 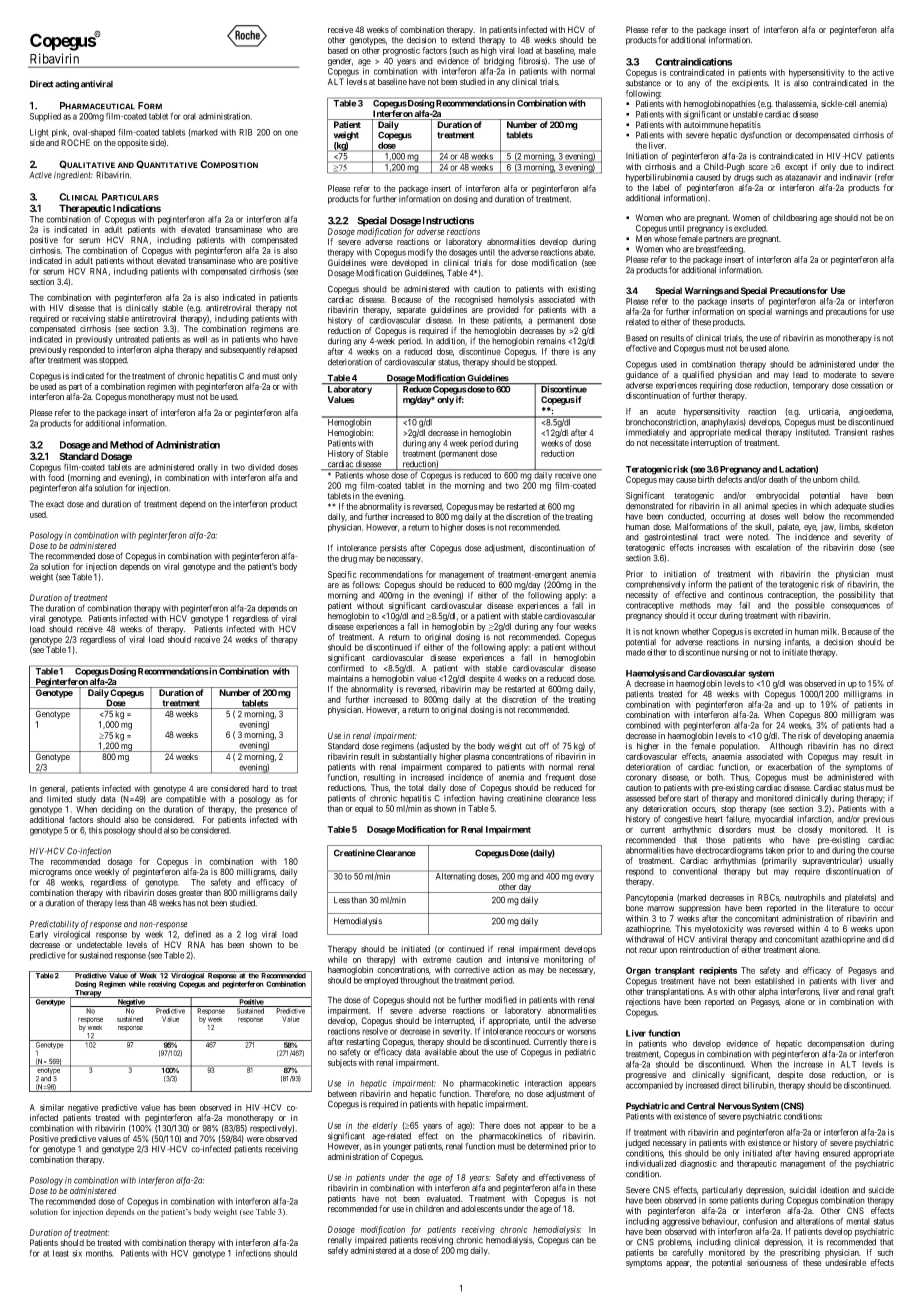 I want to click on food, so click(x=56, y=477).
